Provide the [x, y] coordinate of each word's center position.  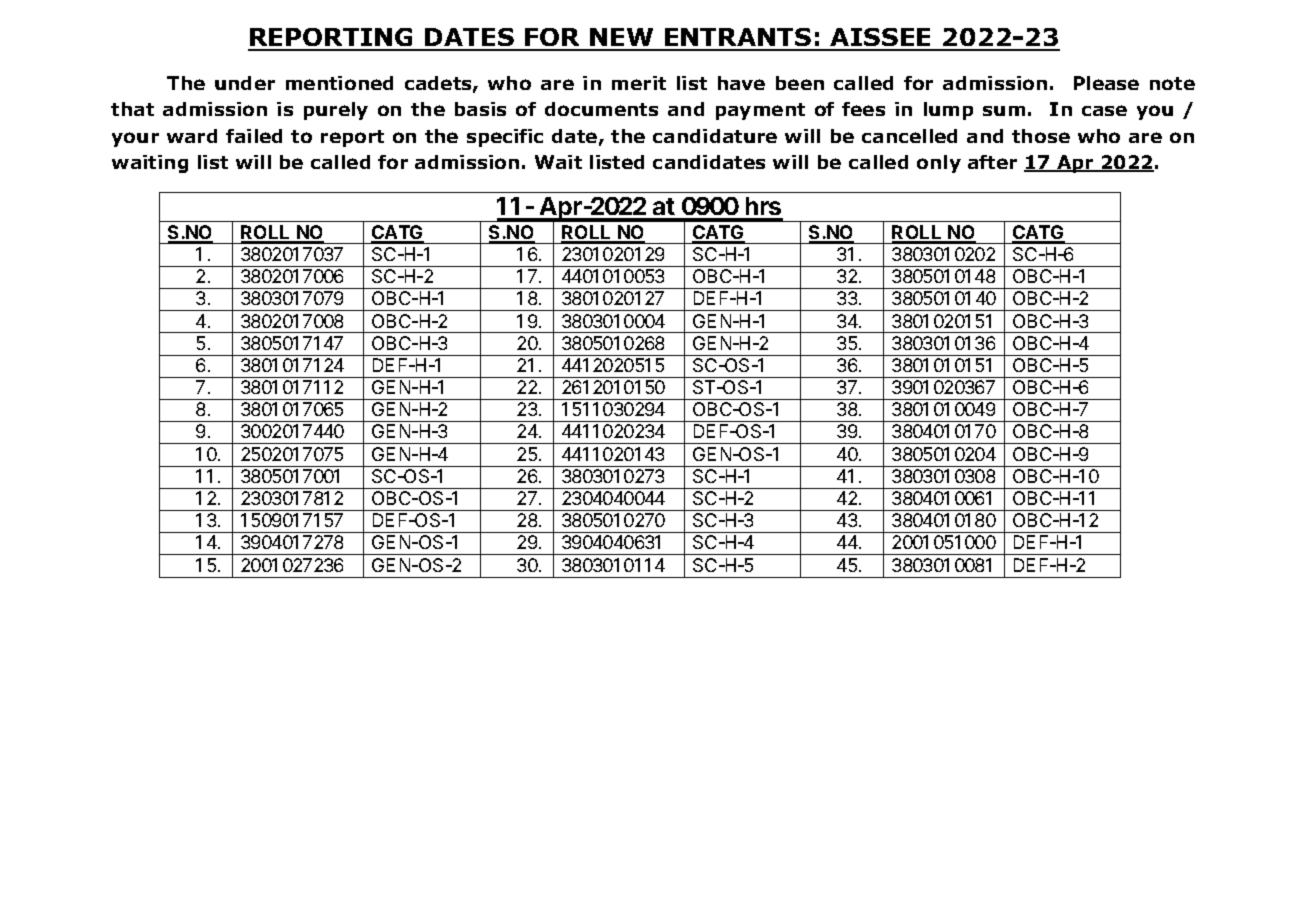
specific [505, 138]
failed [254, 136]
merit [639, 83]
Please [1106, 83]
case [1104, 110]
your [135, 139]
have [741, 83]
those [1041, 136]
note [1172, 83]
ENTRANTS [738, 39]
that [132, 109]
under [245, 83]
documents [601, 109]
